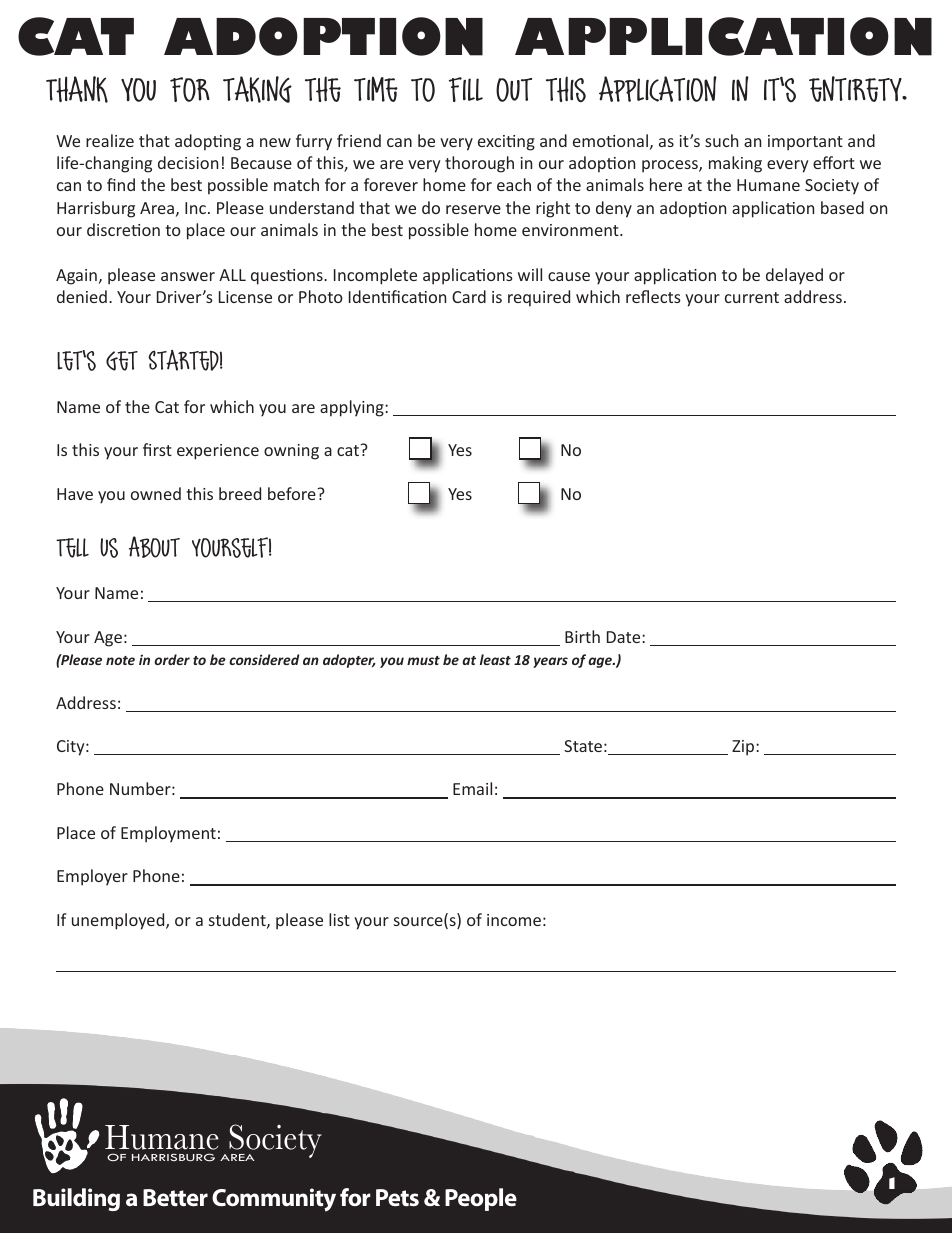 This screenshot has height=1233, width=952. Describe the element at coordinates (469, 296) in the screenshot. I see `Card` at that location.
